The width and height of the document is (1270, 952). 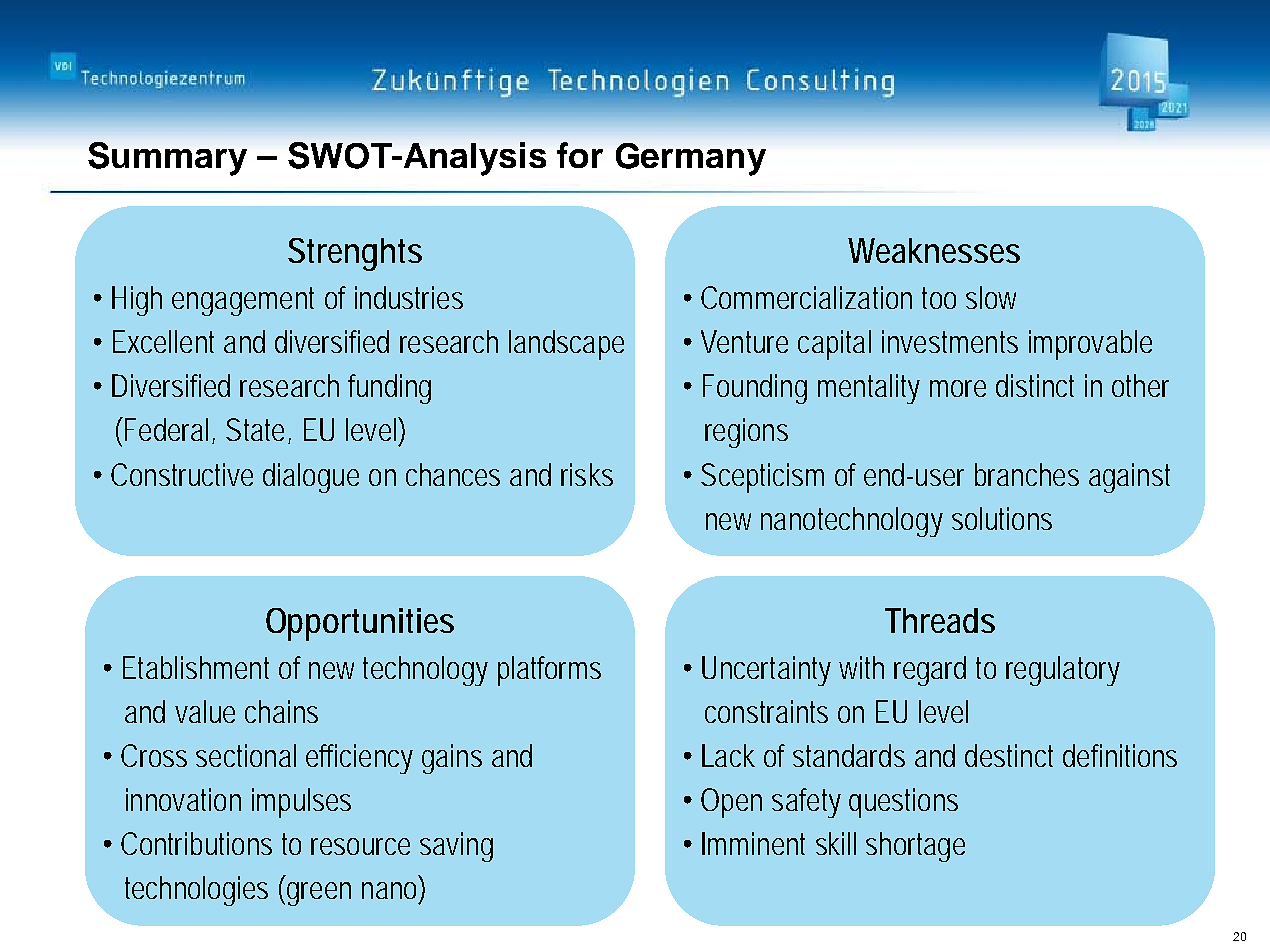 I want to click on landscape, so click(x=566, y=345).
